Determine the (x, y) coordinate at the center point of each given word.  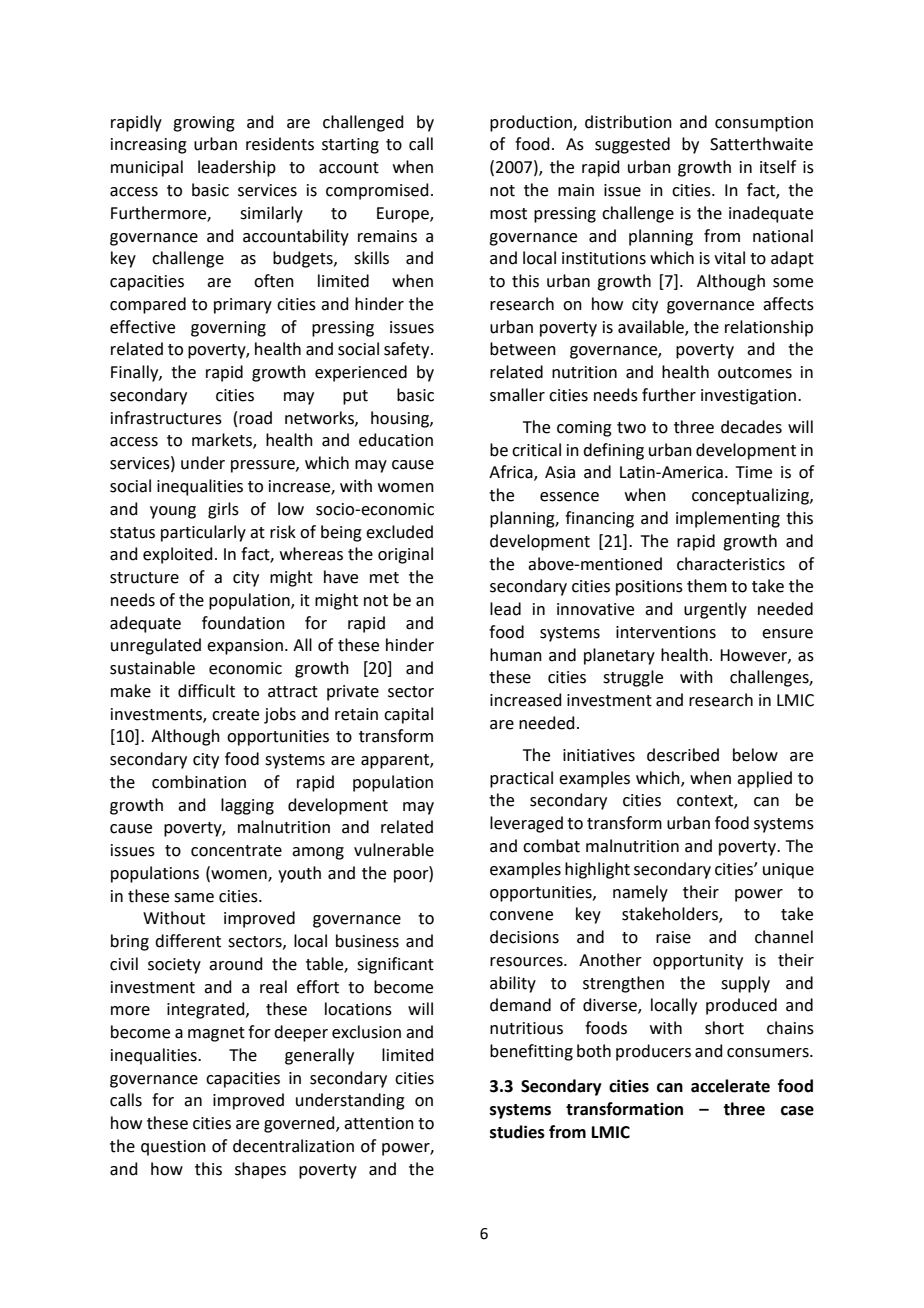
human (516, 655)
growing (204, 124)
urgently (715, 610)
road (255, 418)
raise (673, 937)
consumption (764, 124)
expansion (245, 647)
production (532, 123)
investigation (748, 397)
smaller (517, 395)
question (173, 1148)
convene (521, 916)
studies (517, 1132)
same (194, 898)
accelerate (730, 1086)
